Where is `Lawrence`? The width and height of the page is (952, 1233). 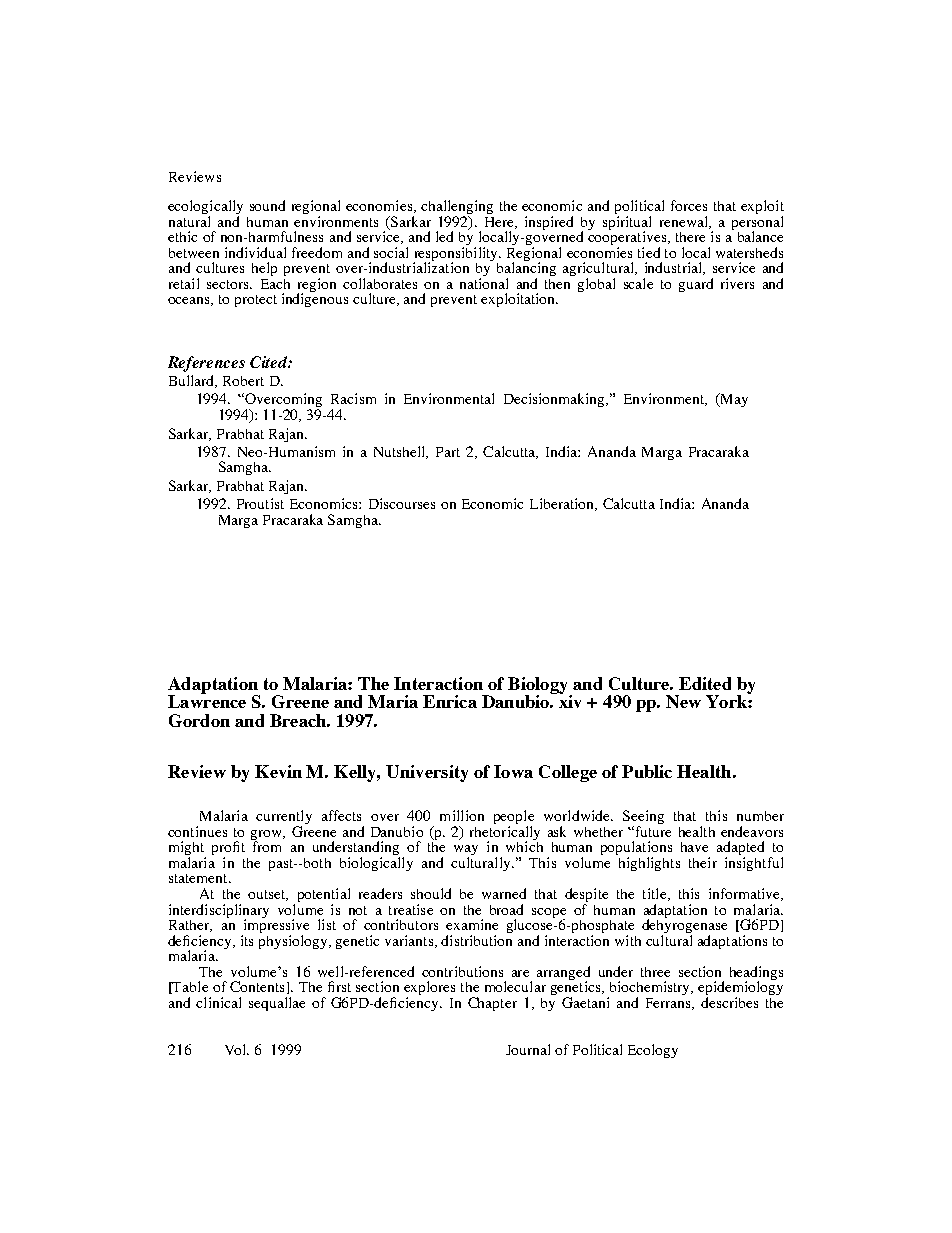
Lawrence is located at coordinates (207, 700).
